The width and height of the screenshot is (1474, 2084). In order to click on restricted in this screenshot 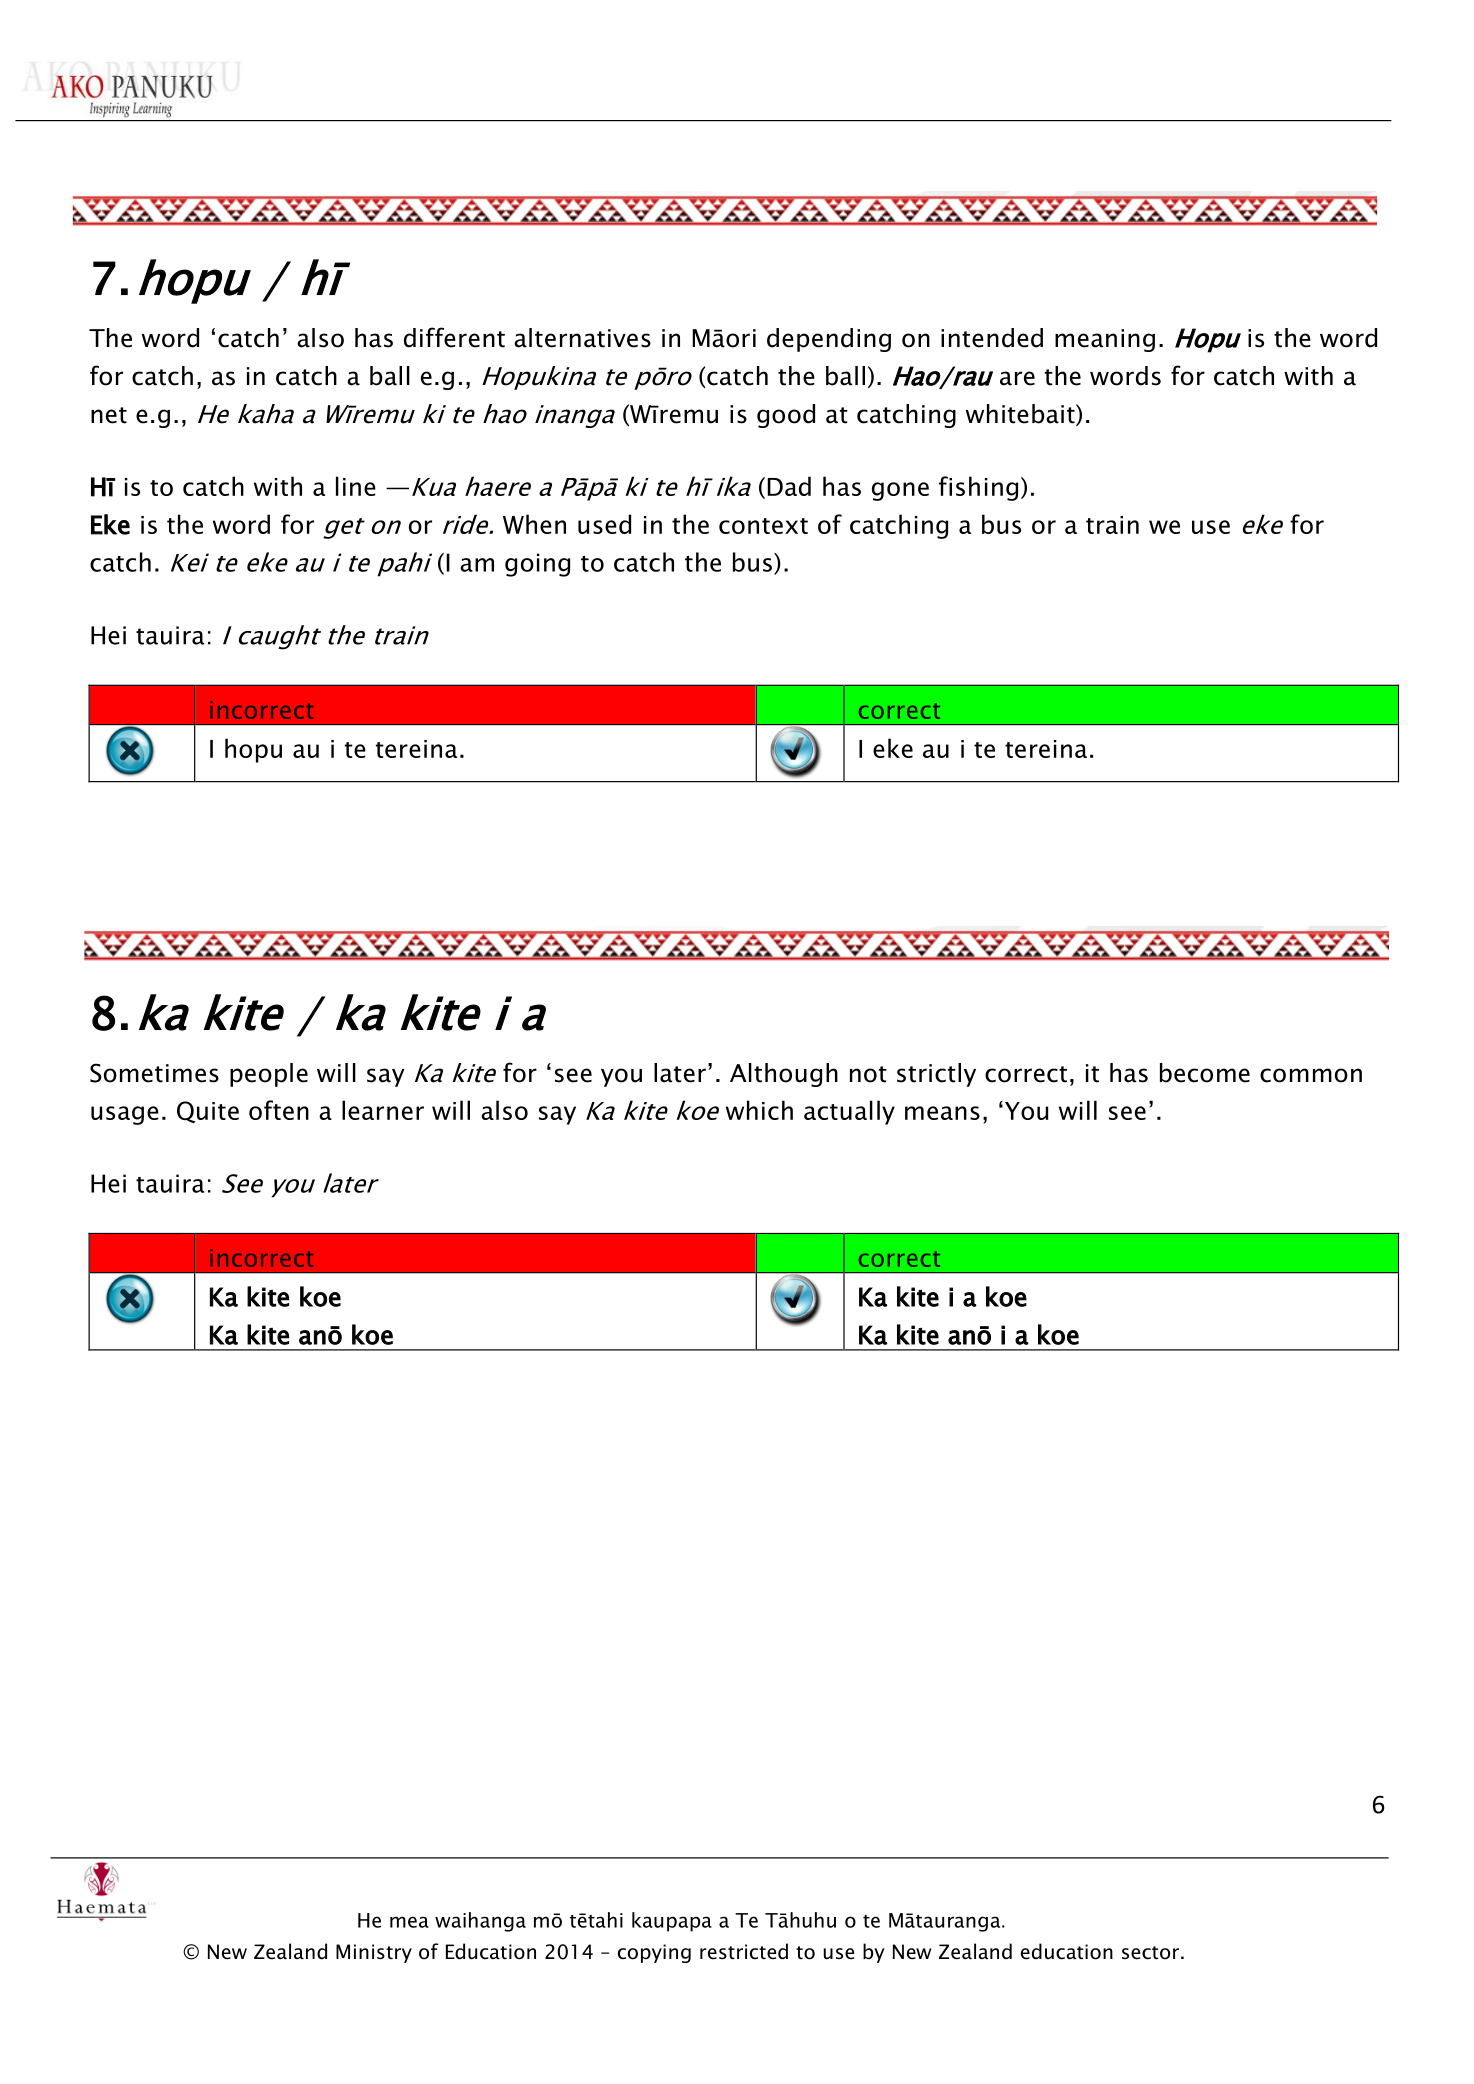, I will do `click(744, 1951)`.
